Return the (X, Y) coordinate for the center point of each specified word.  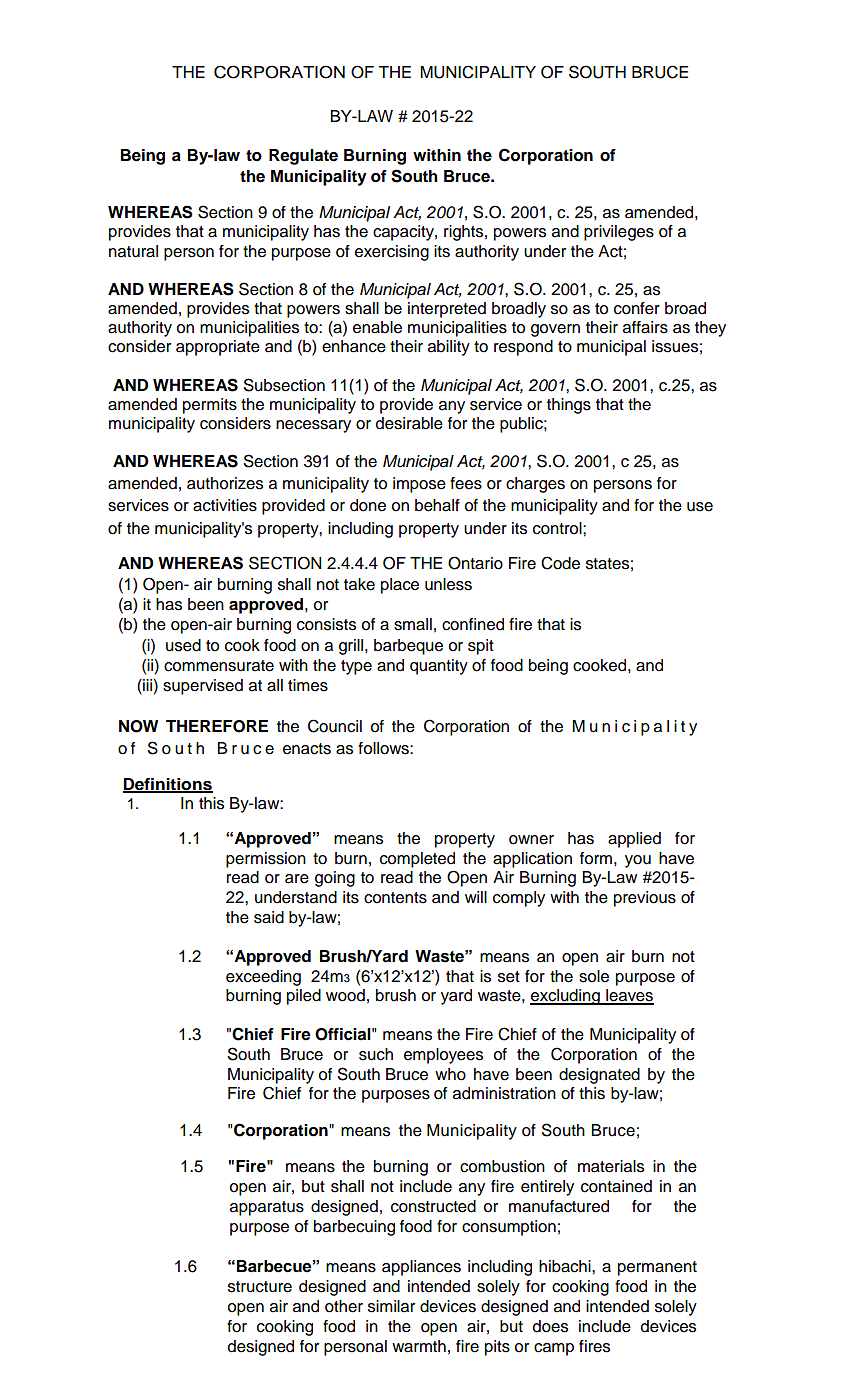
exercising (392, 253)
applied (634, 840)
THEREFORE (217, 726)
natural (133, 251)
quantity (439, 667)
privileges (619, 233)
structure (260, 1287)
